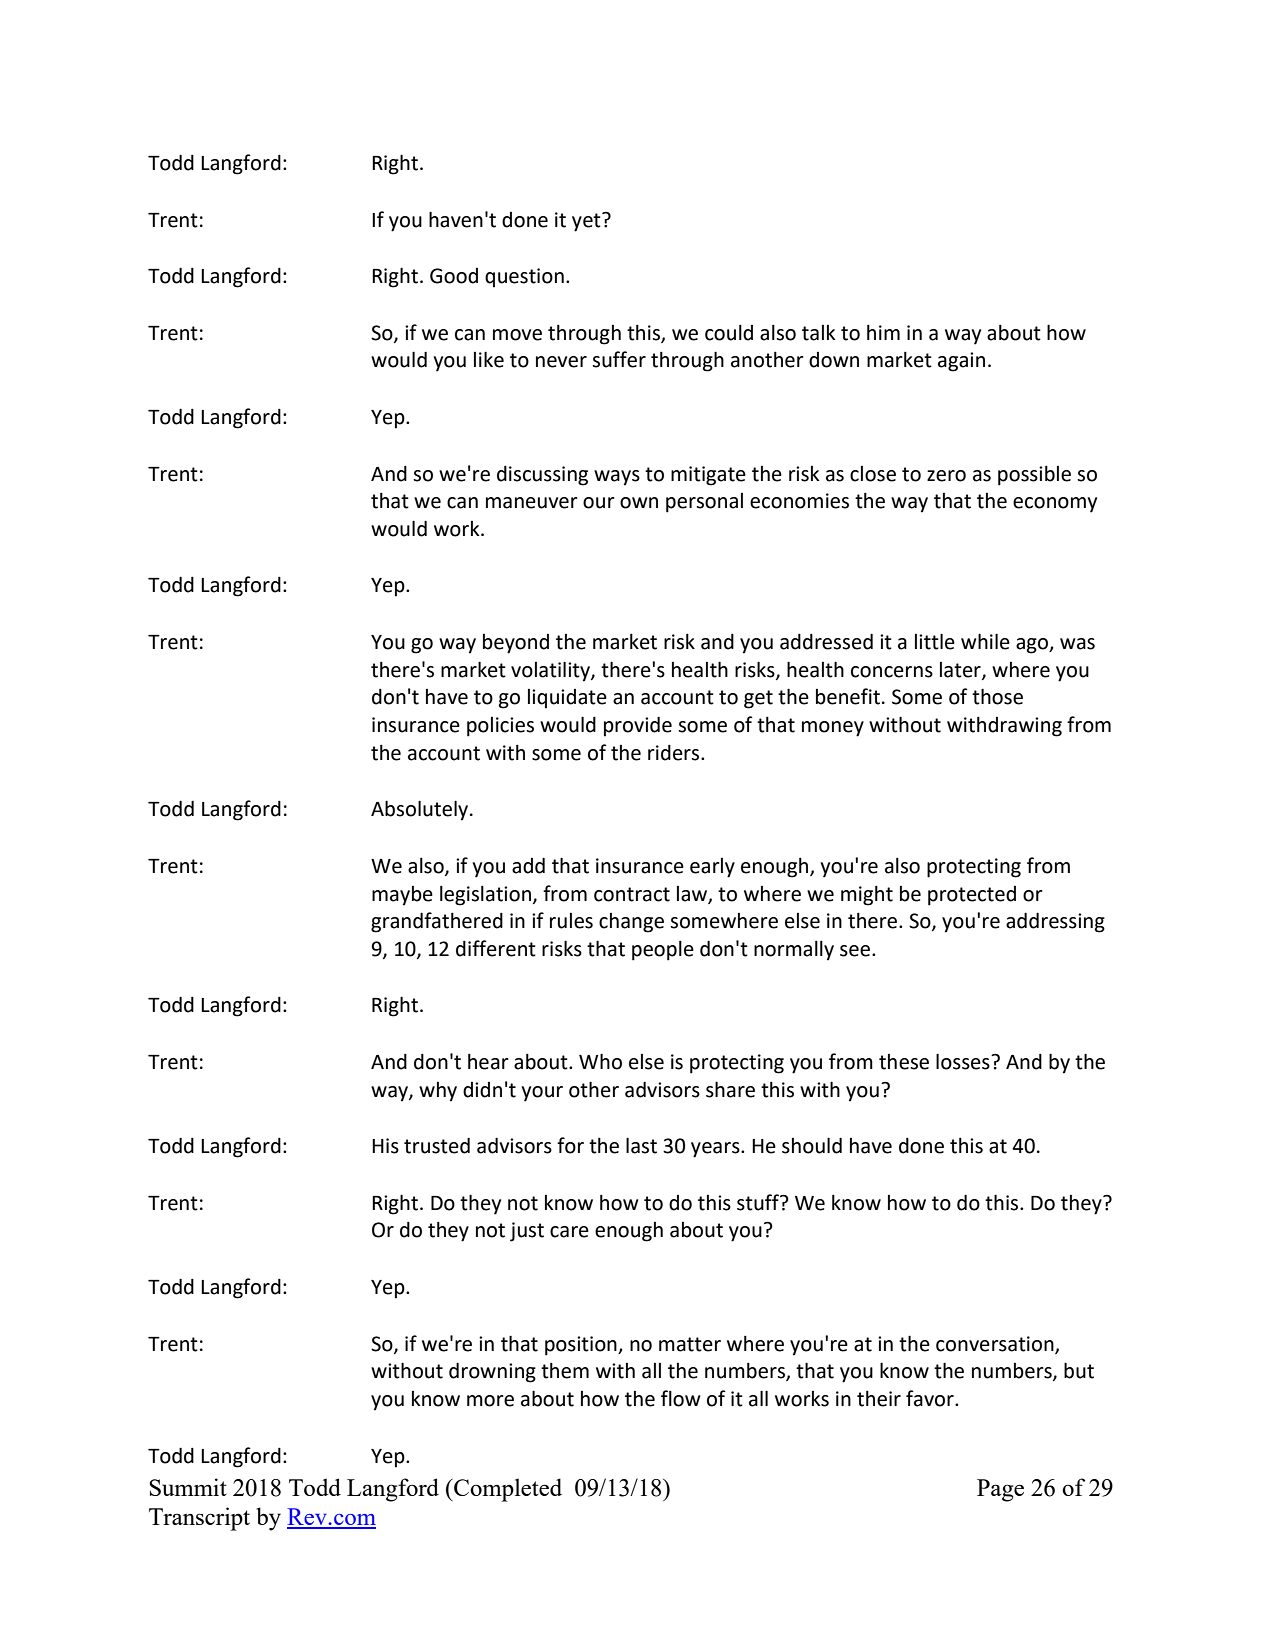 Image resolution: width=1262 pixels, height=1633 pixels. I want to click on maybe, so click(402, 896).
